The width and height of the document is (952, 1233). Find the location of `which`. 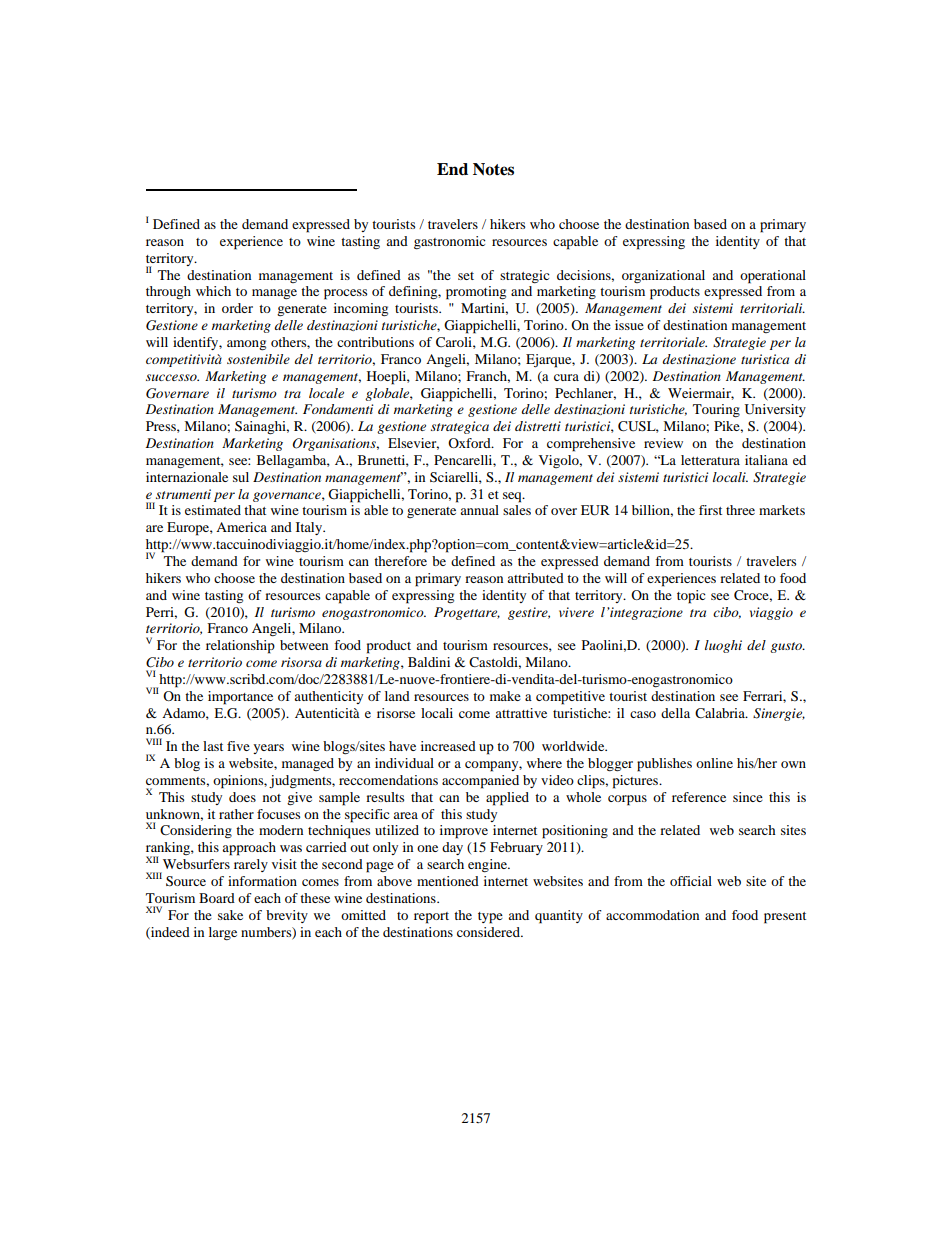

which is located at coordinates (213, 291).
